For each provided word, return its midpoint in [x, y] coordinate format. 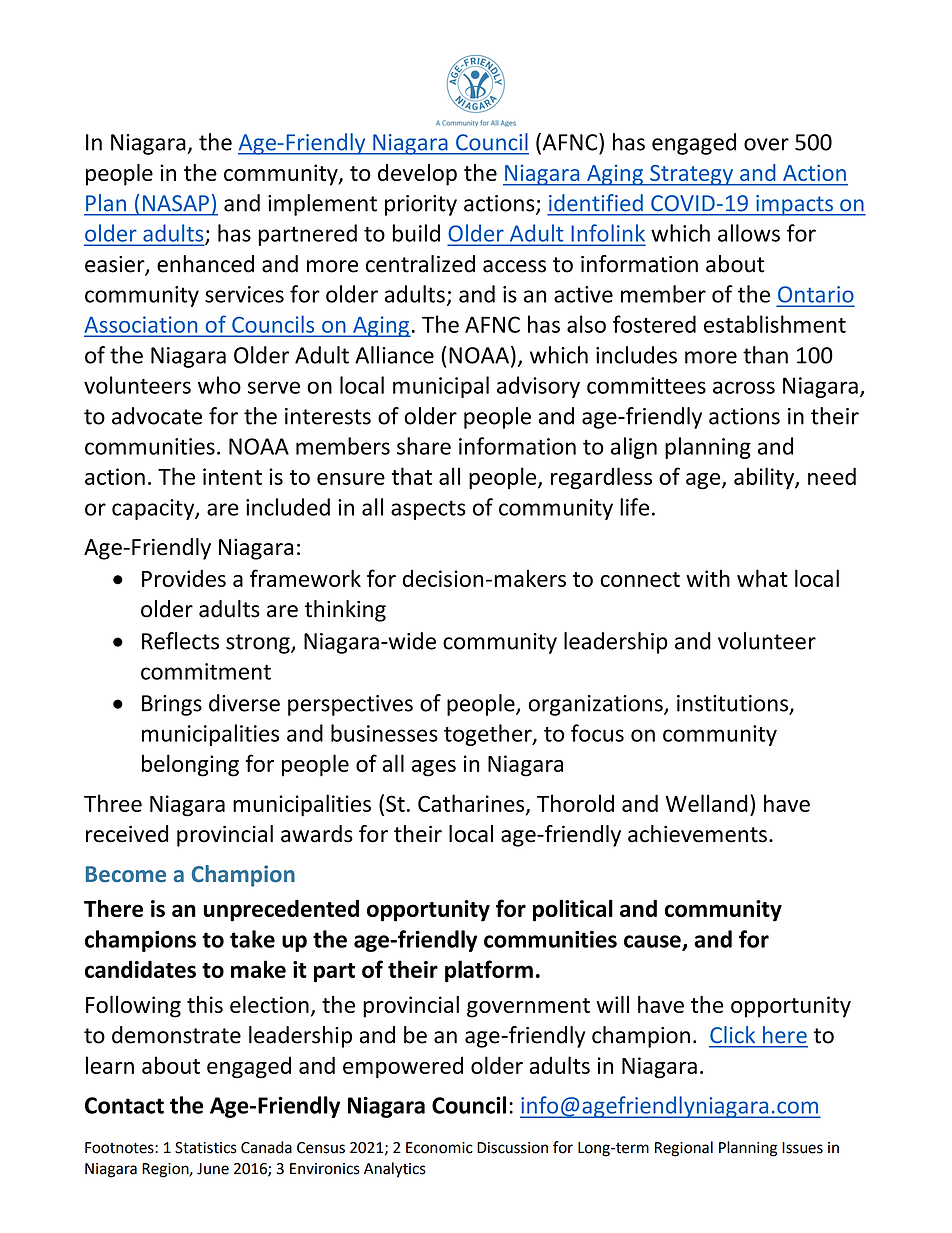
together [489, 735]
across [744, 387]
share [424, 446]
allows [749, 233]
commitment [206, 671]
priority [421, 205]
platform [489, 971]
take [252, 939]
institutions [733, 704]
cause [653, 942]
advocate [157, 416]
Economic [439, 1148]
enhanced [205, 264]
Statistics [206, 1148]
